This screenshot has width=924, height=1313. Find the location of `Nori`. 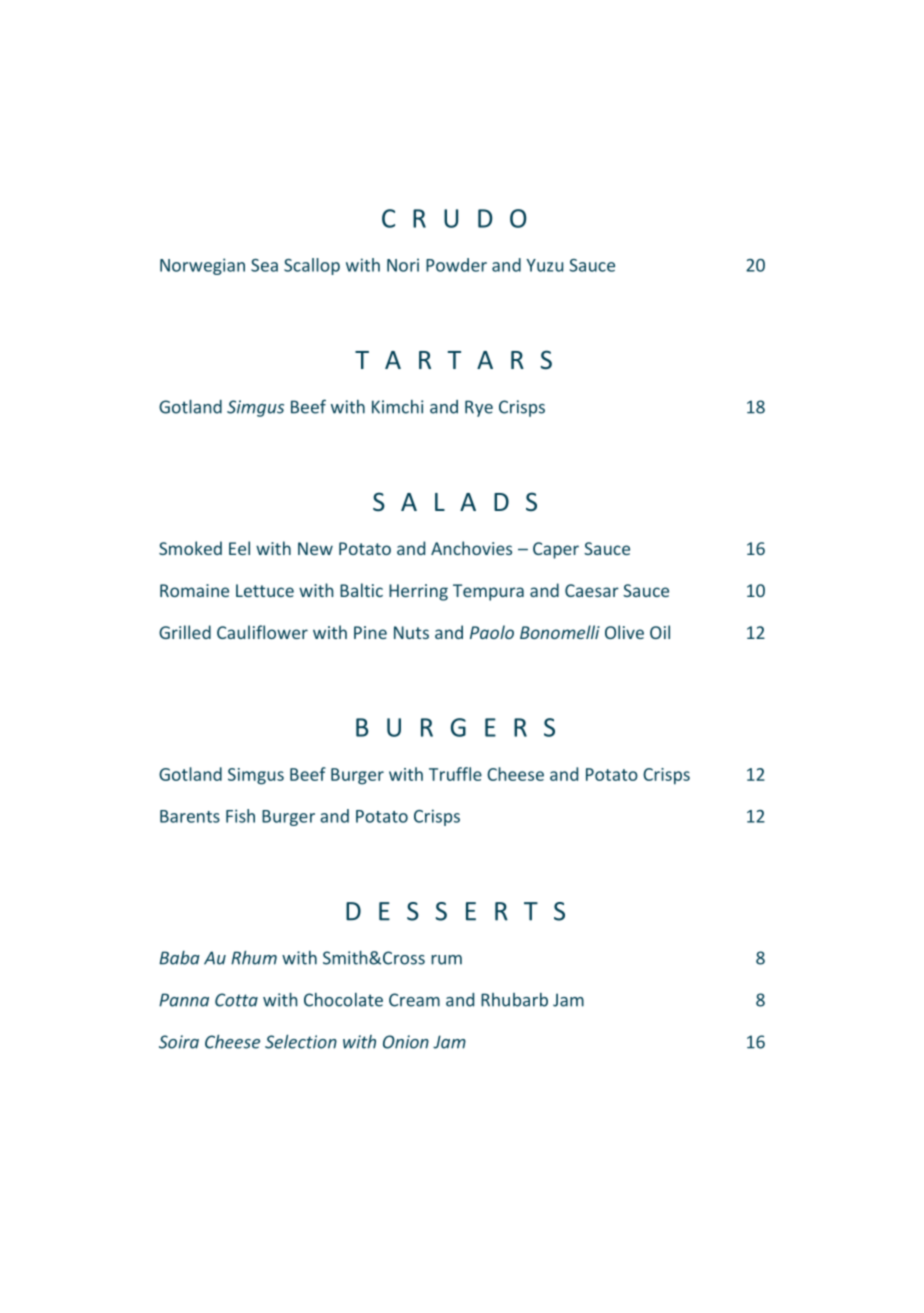

Nori is located at coordinates (403, 265).
